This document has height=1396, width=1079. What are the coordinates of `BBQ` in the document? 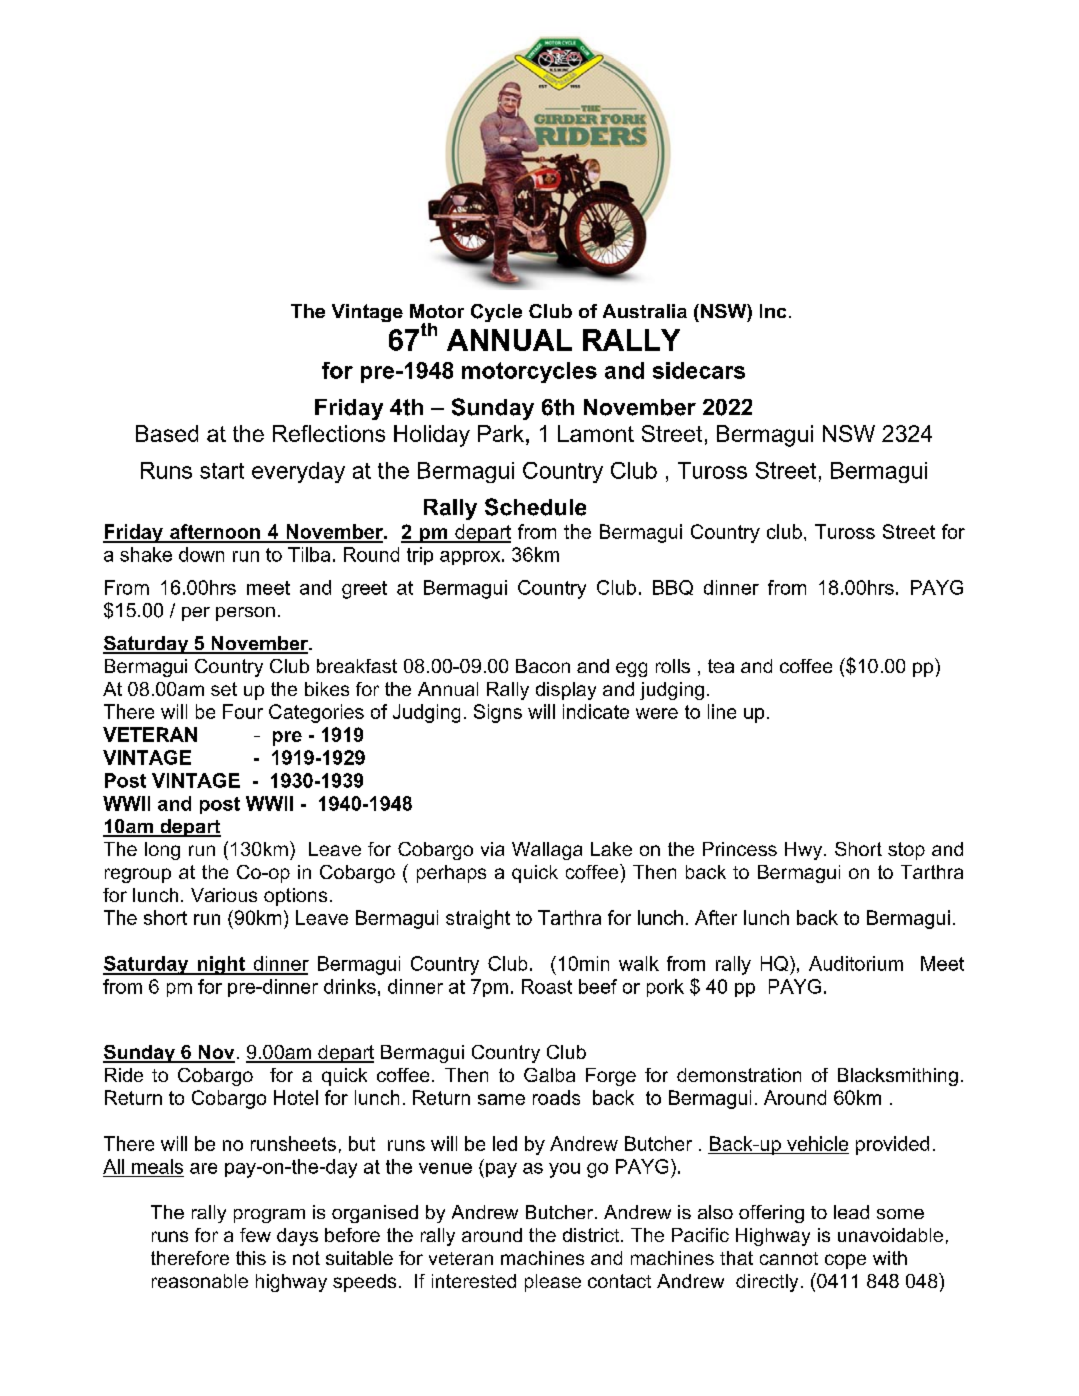 It's located at (673, 587).
